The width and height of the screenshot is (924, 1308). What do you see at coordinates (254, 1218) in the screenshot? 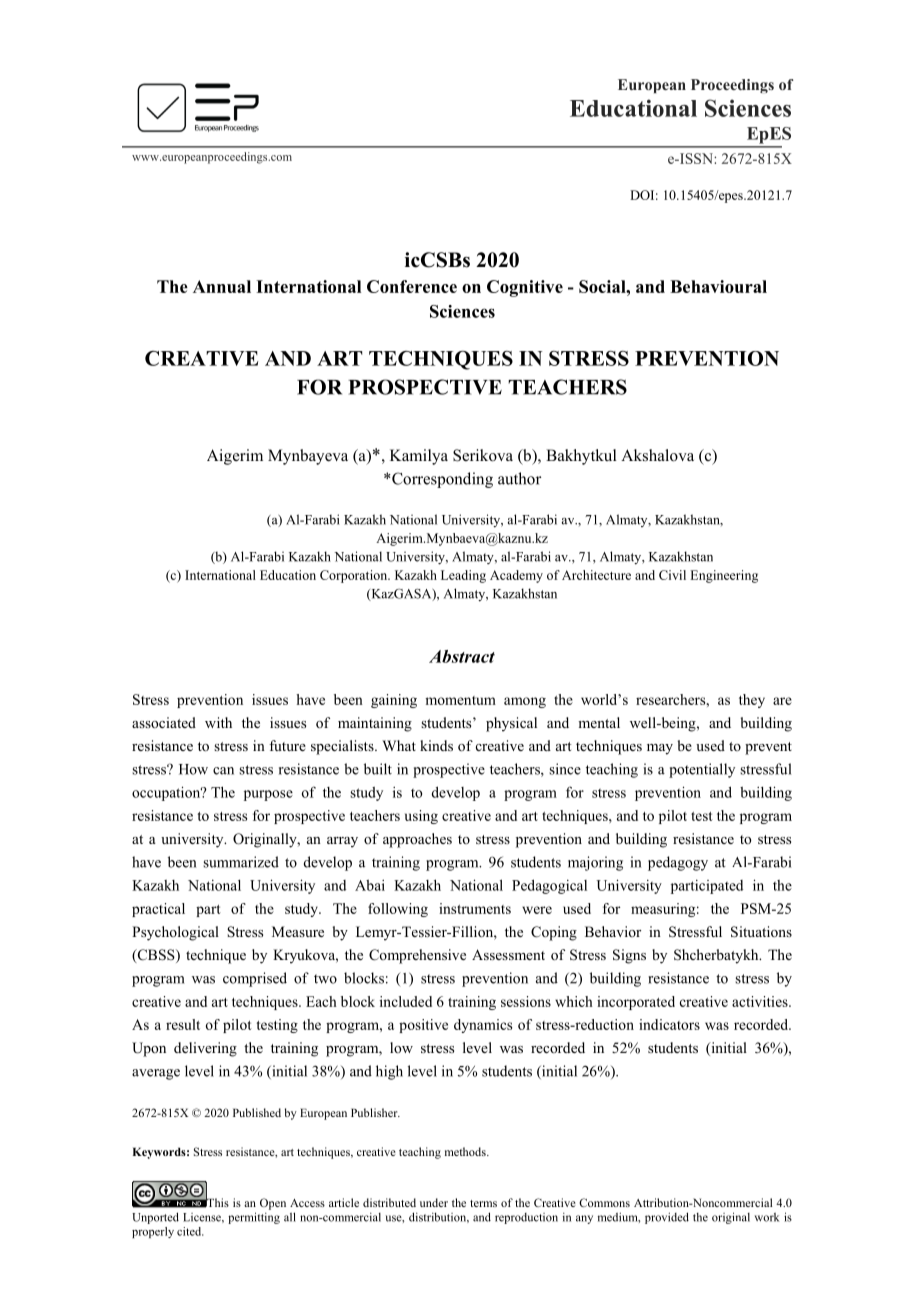
I see `permitting` at bounding box center [254, 1218].
